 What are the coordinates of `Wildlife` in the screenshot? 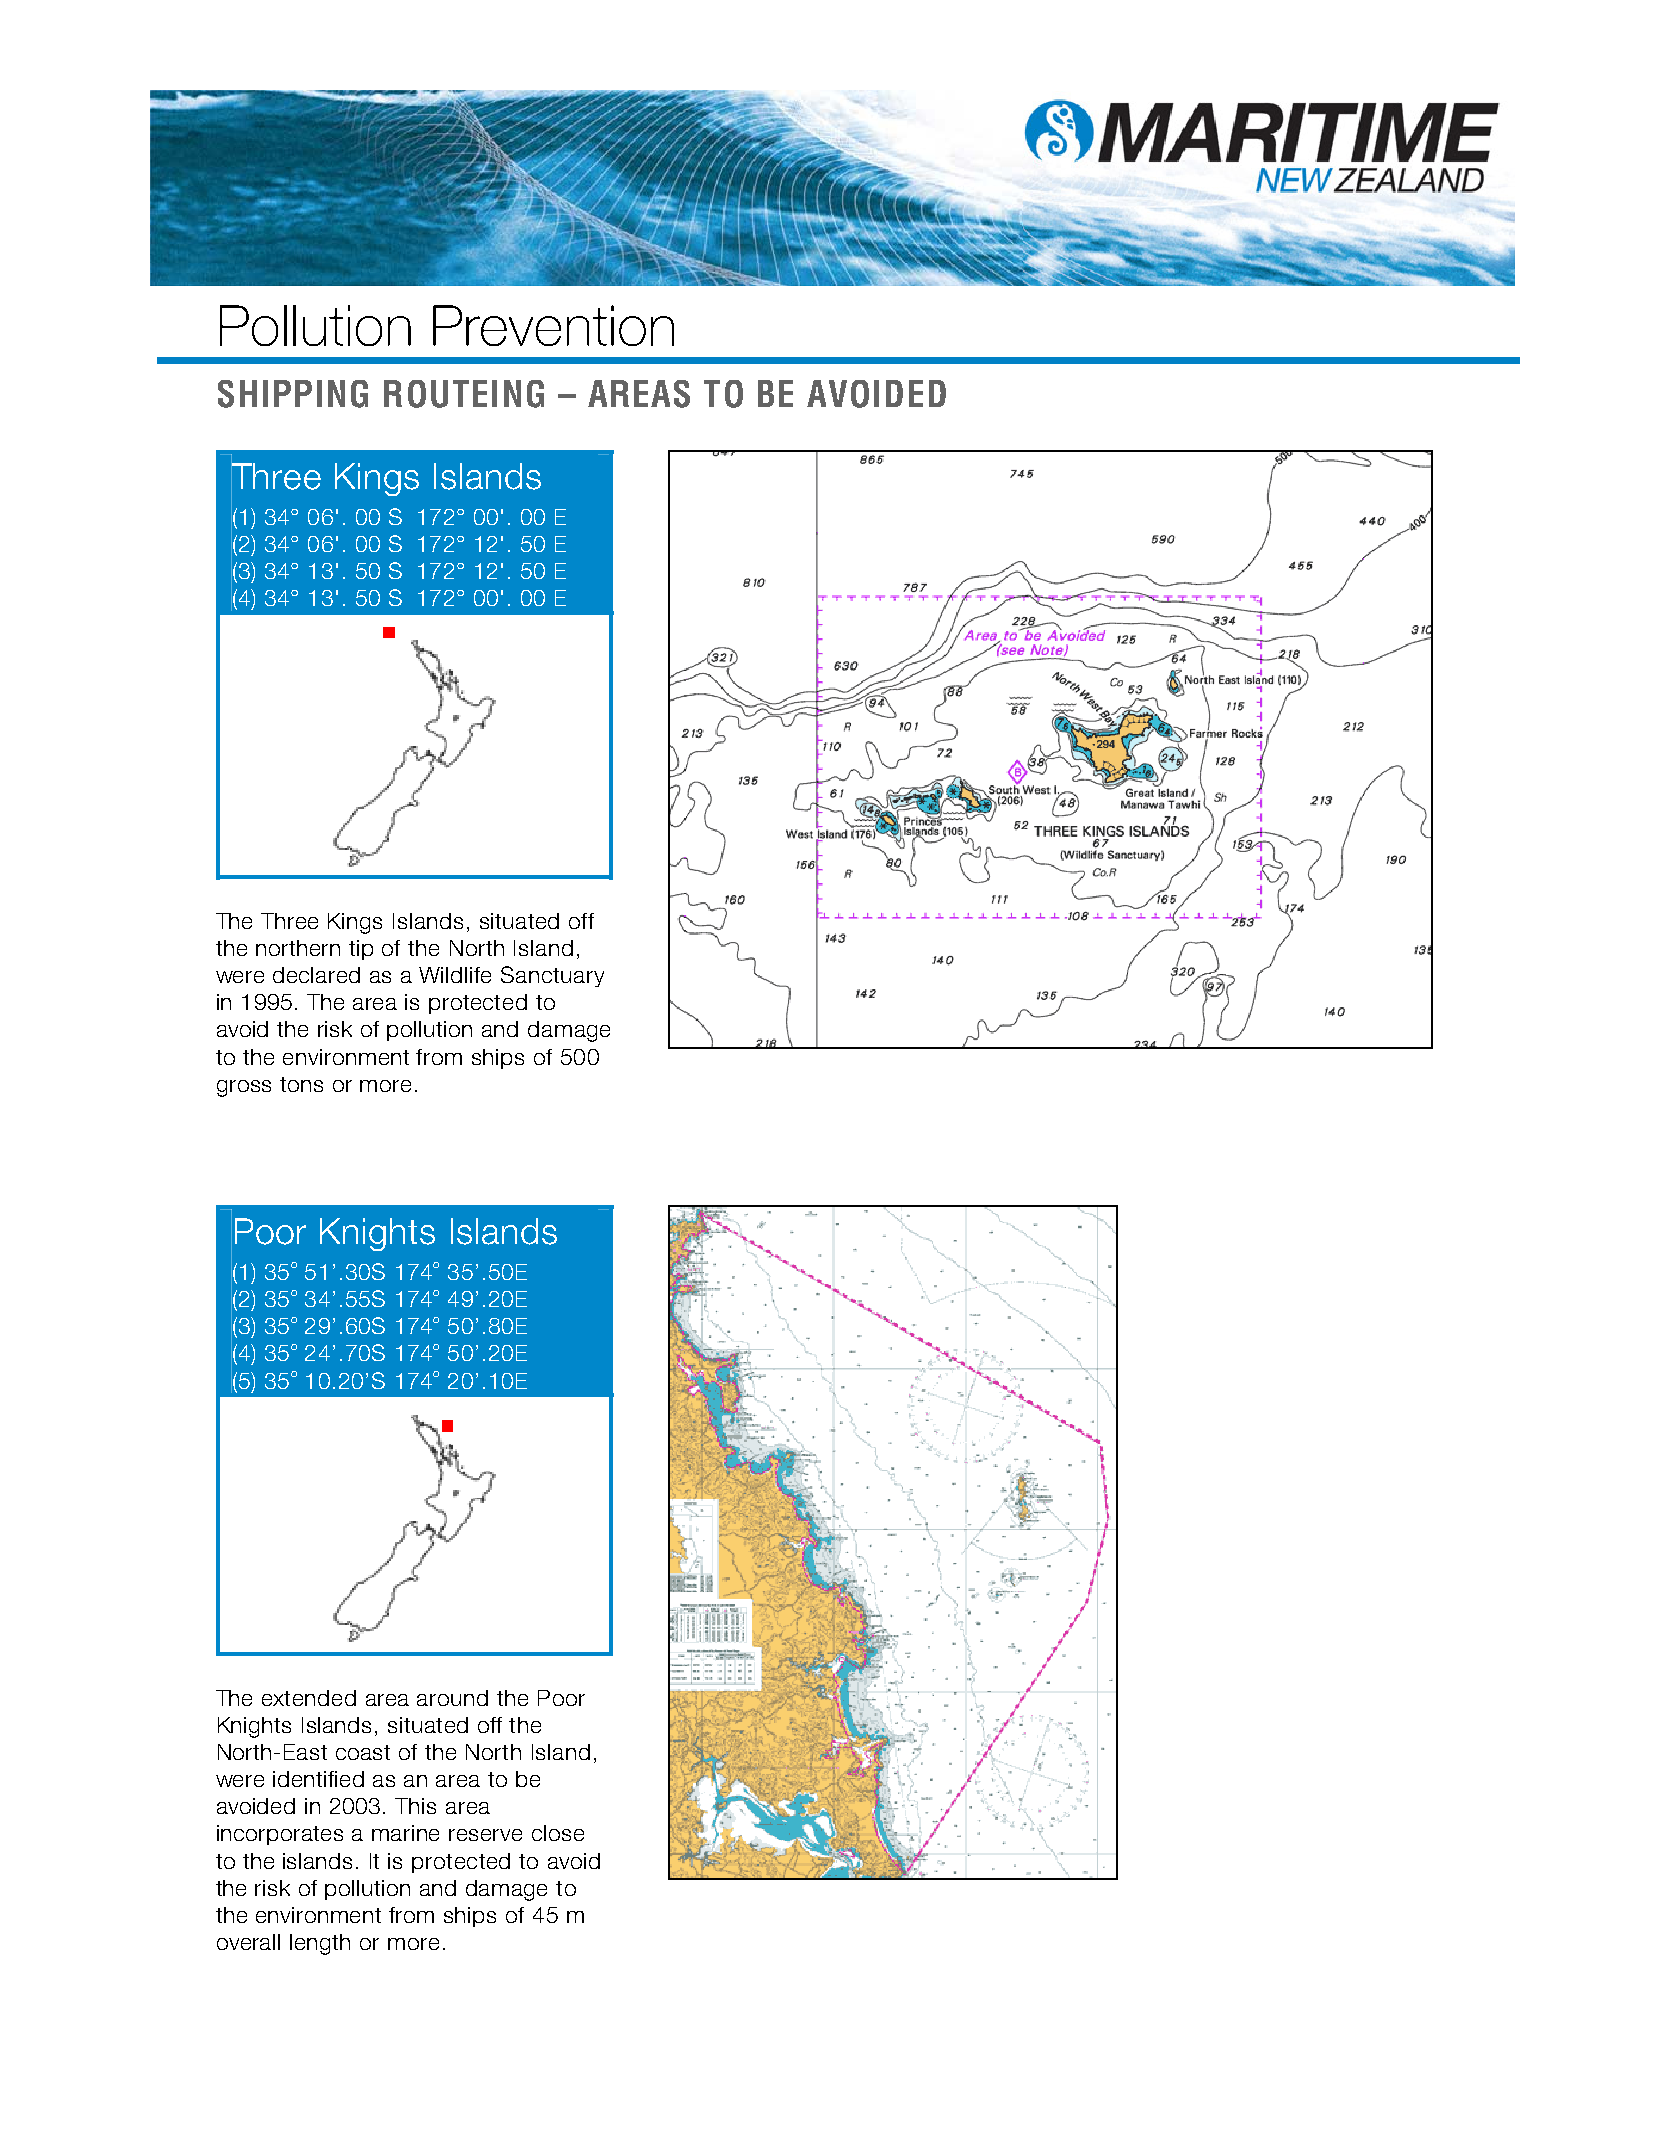 It's located at (455, 975).
